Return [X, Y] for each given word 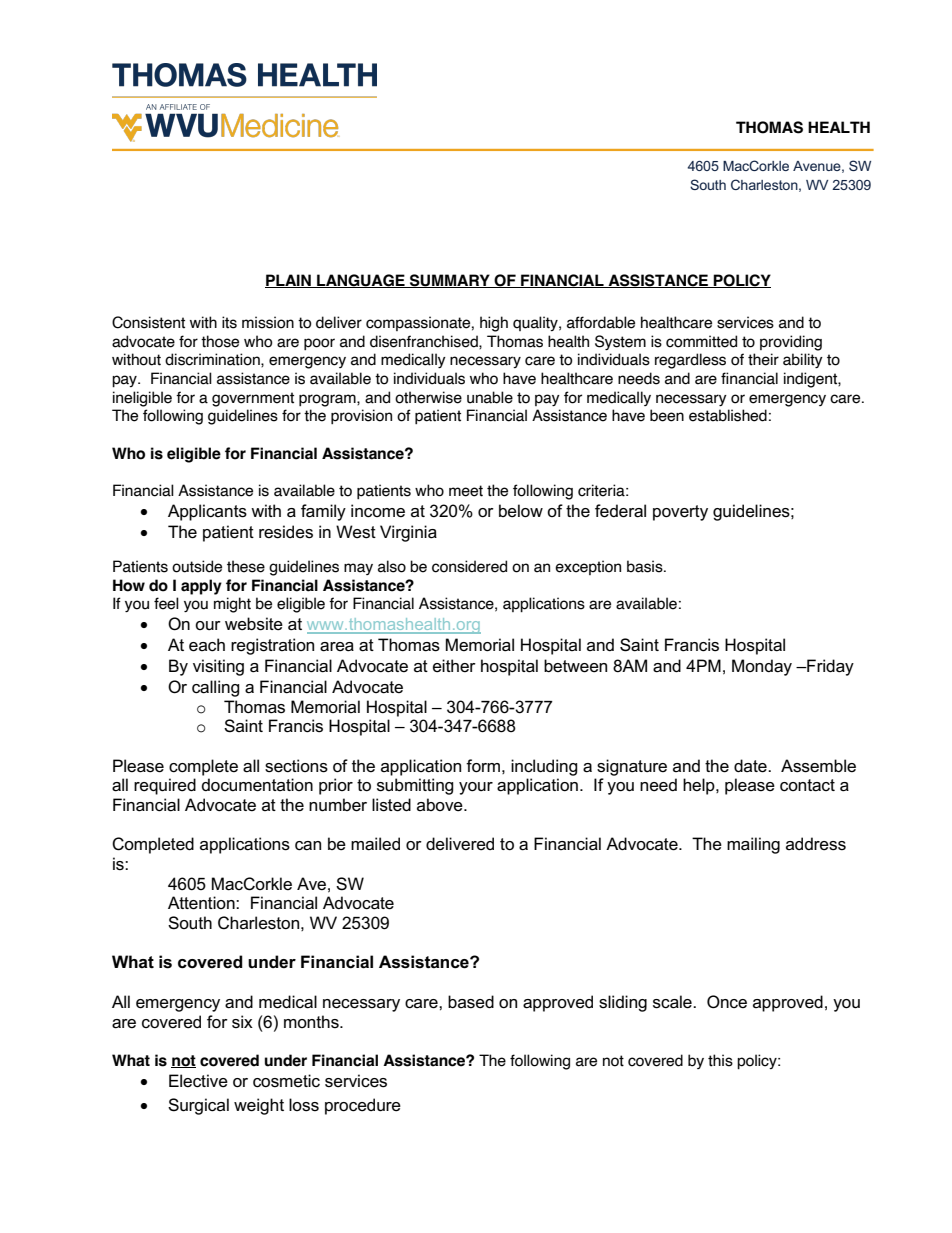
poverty [680, 513]
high [494, 324]
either [454, 666]
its [229, 322]
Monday [762, 667]
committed [701, 341]
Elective [198, 1081]
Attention [202, 903]
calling [216, 688]
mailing [753, 845]
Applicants [207, 512]
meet [466, 491]
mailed [375, 844]
